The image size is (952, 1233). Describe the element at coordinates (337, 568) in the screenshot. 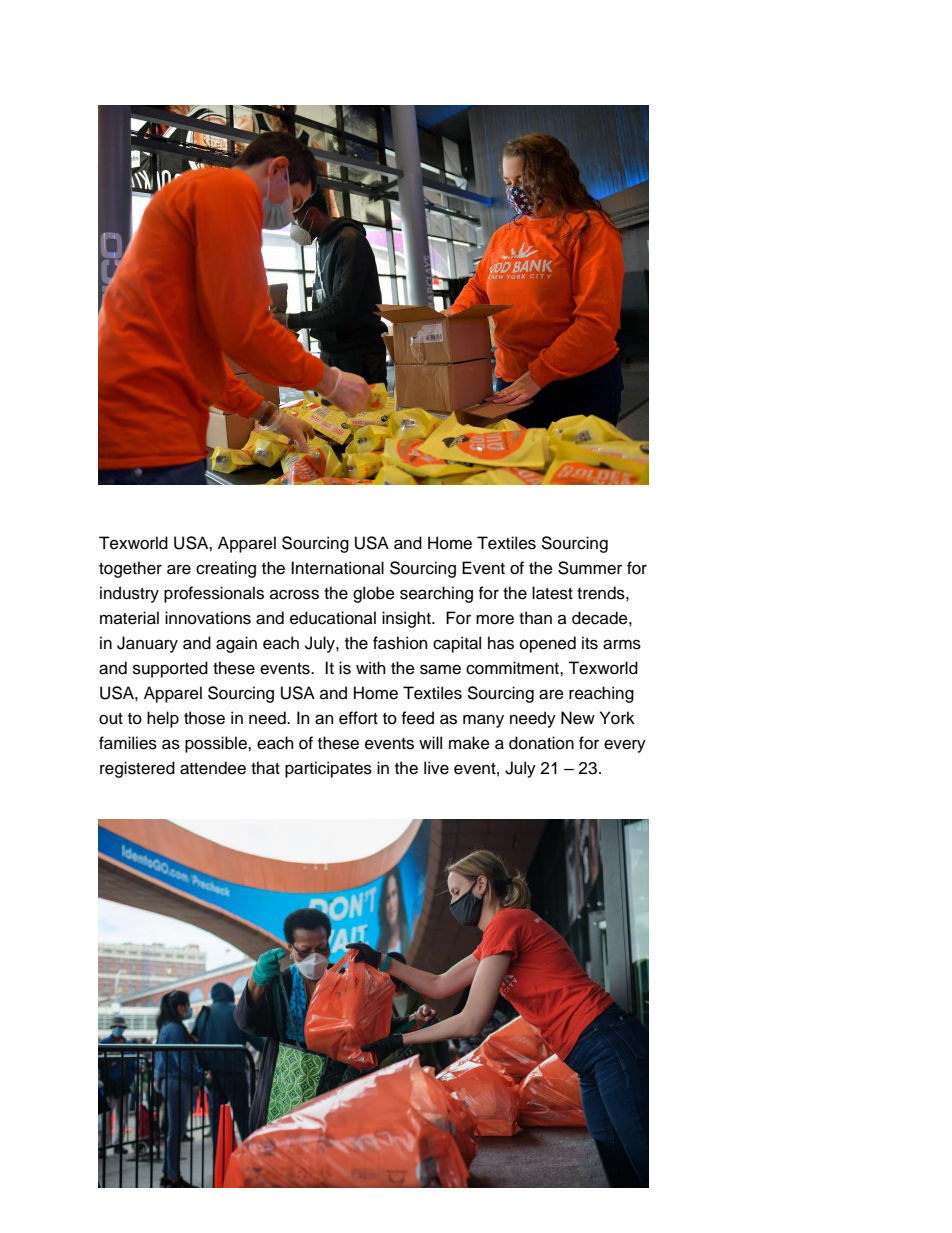

I see `International` at that location.
